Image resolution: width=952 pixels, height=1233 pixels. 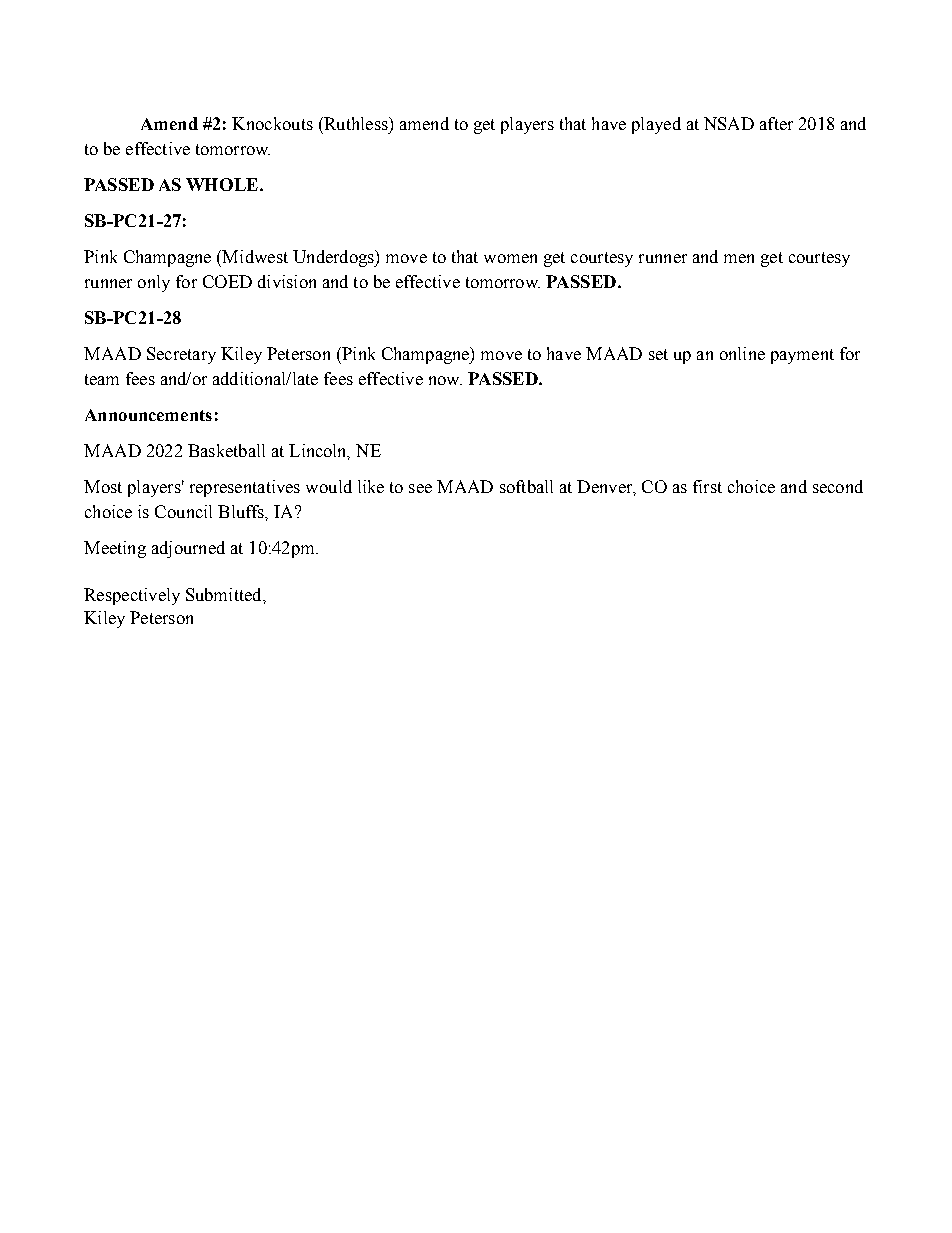 What do you see at coordinates (707, 486) in the document?
I see `first` at bounding box center [707, 486].
